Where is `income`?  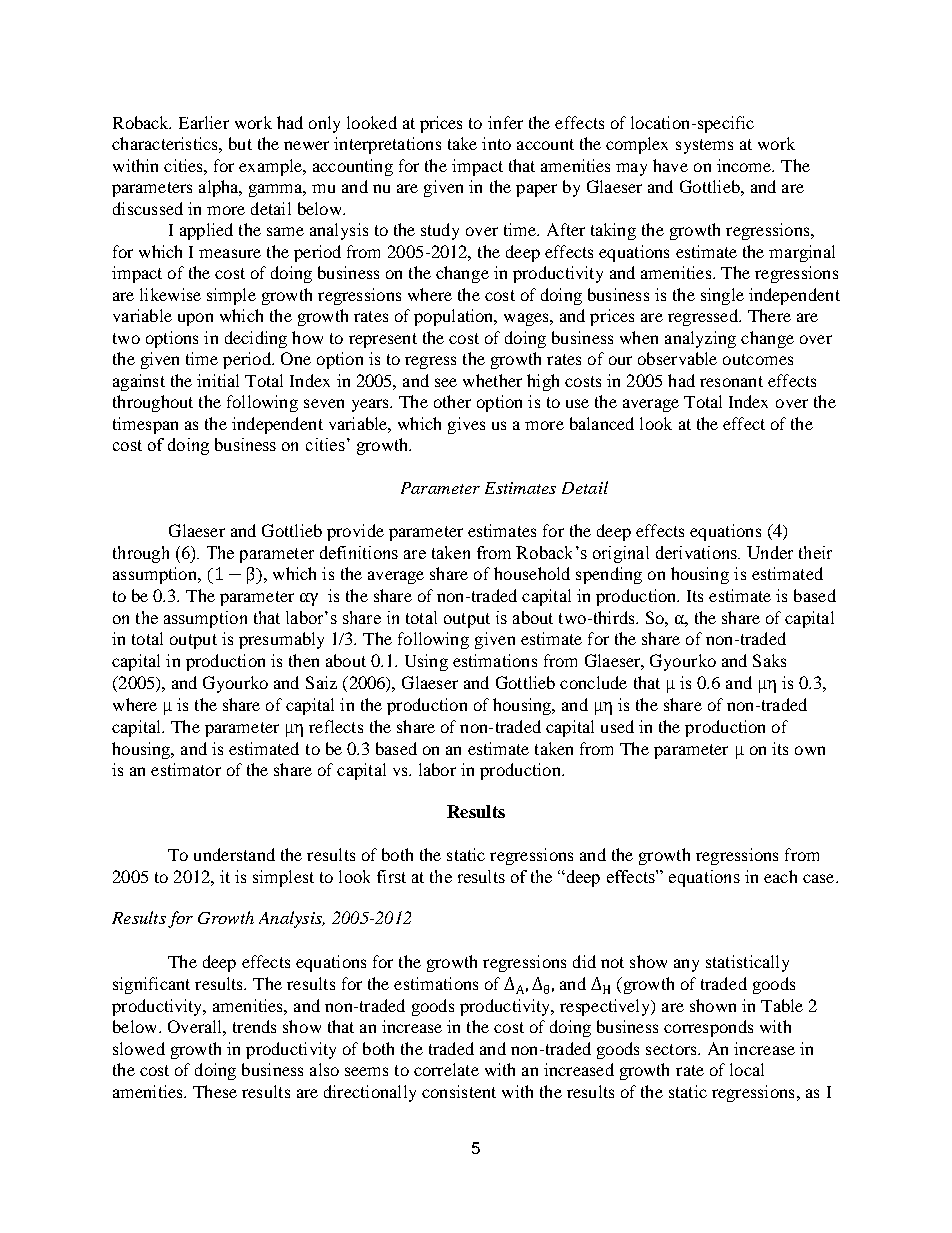 income is located at coordinates (745, 165).
